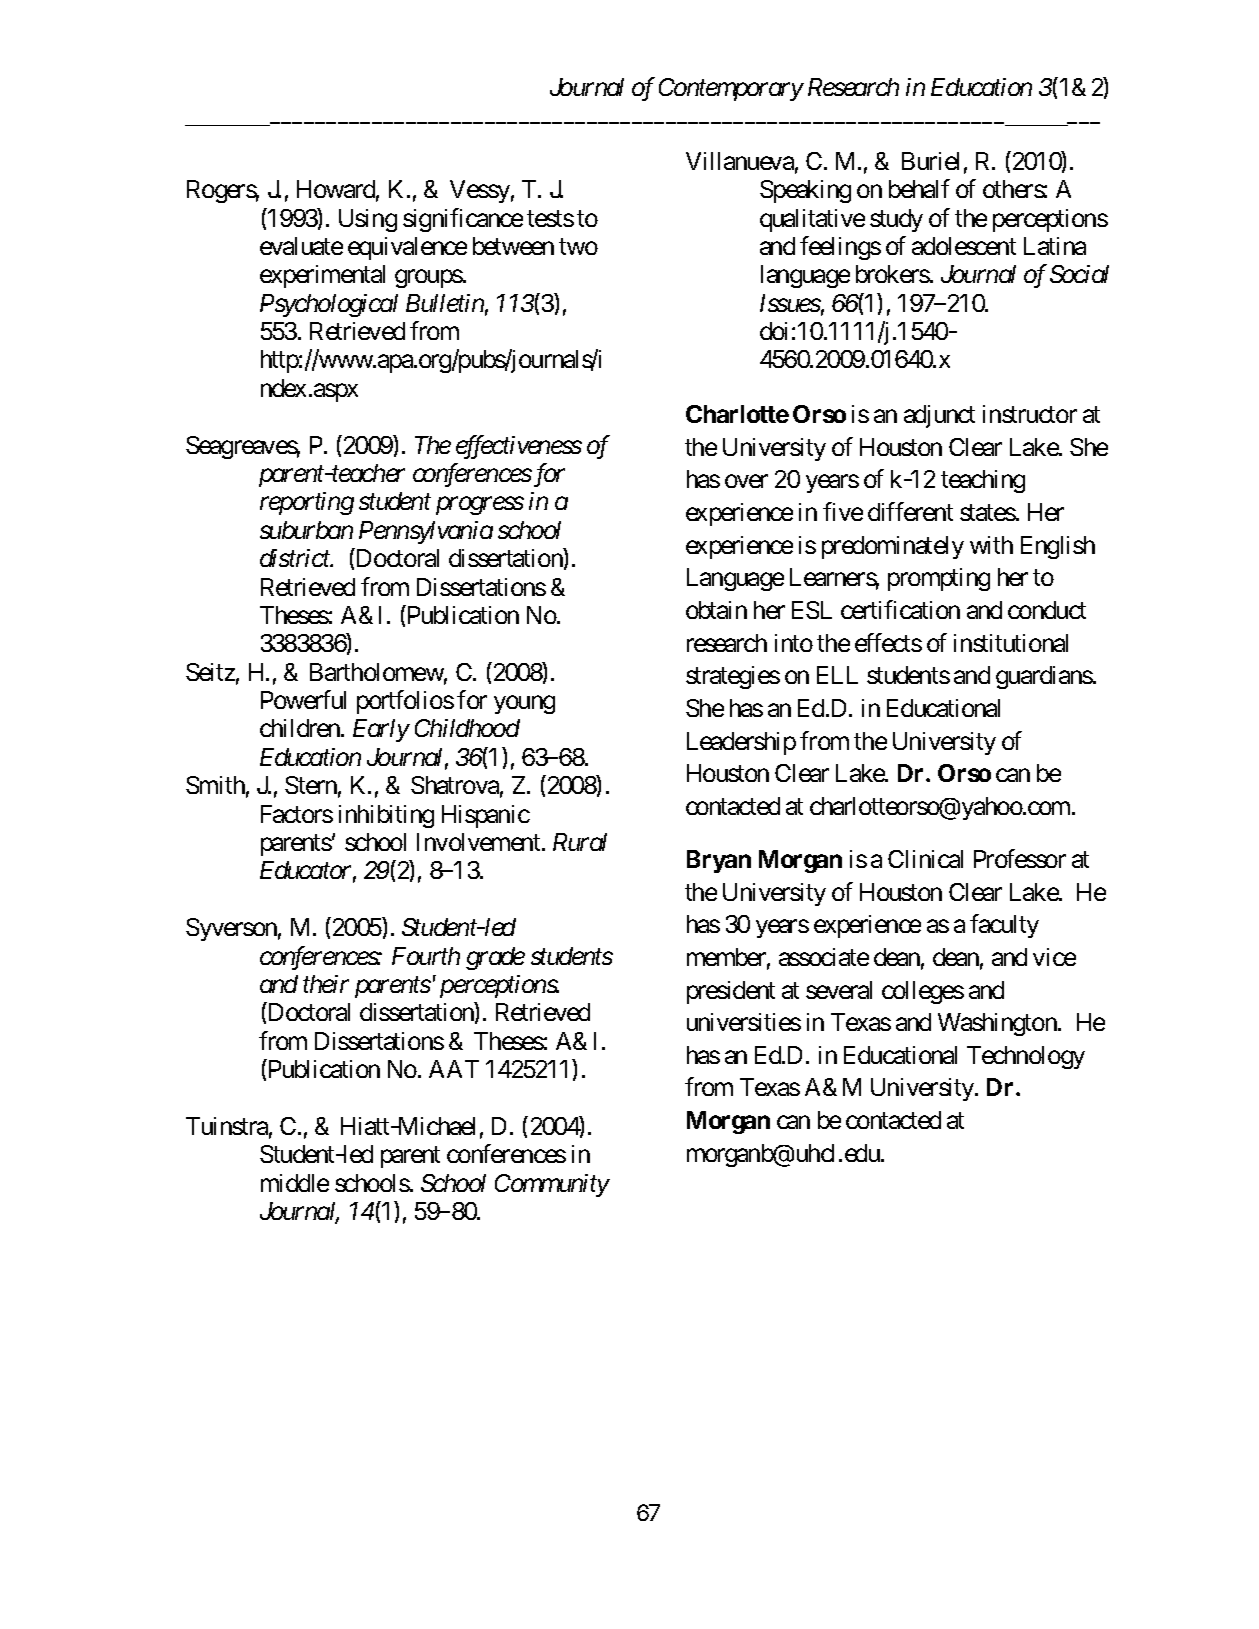 The height and width of the screenshot is (1629, 1259). Describe the element at coordinates (1011, 643) in the screenshot. I see `institutional` at that location.
